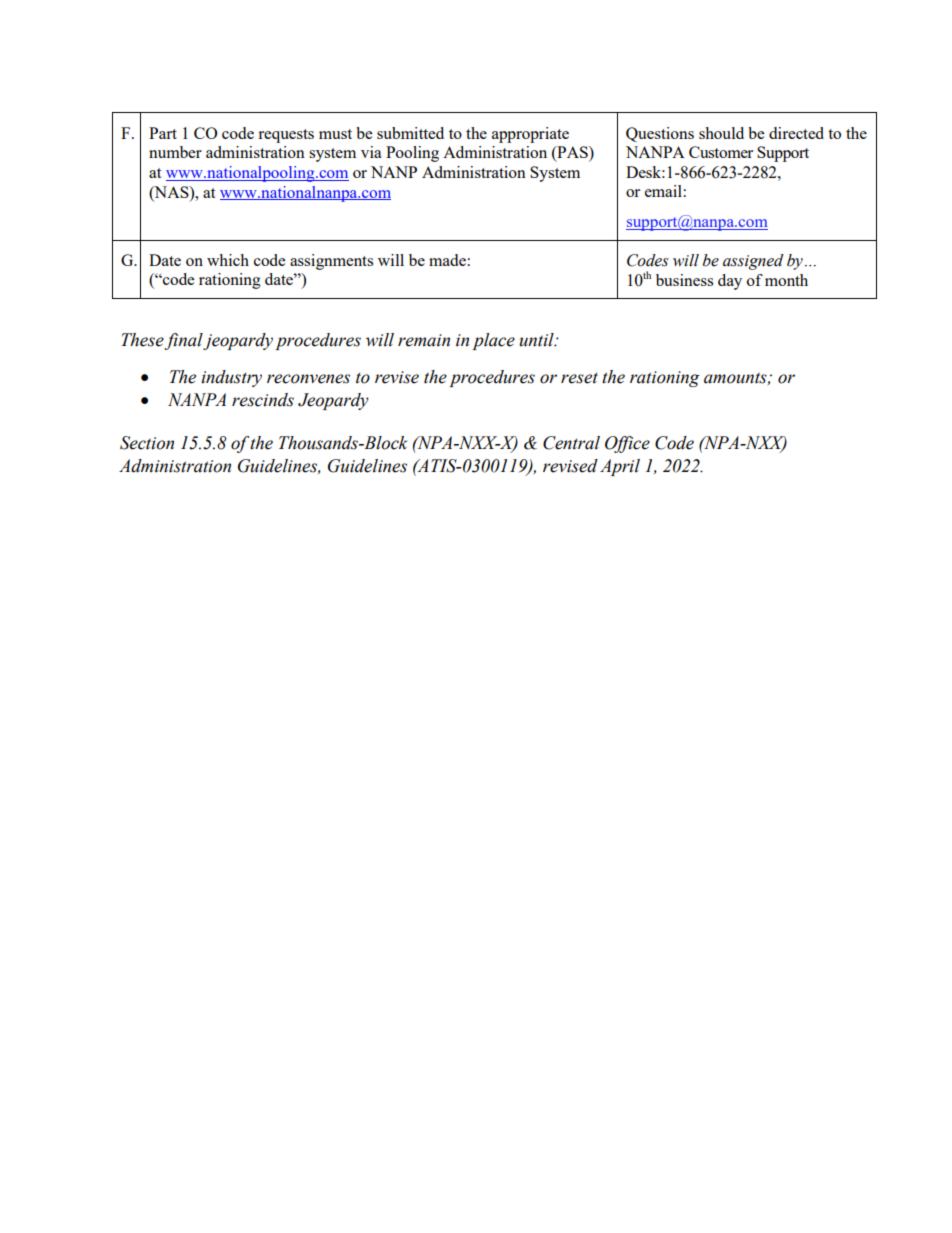  I want to click on reset, so click(579, 378).
